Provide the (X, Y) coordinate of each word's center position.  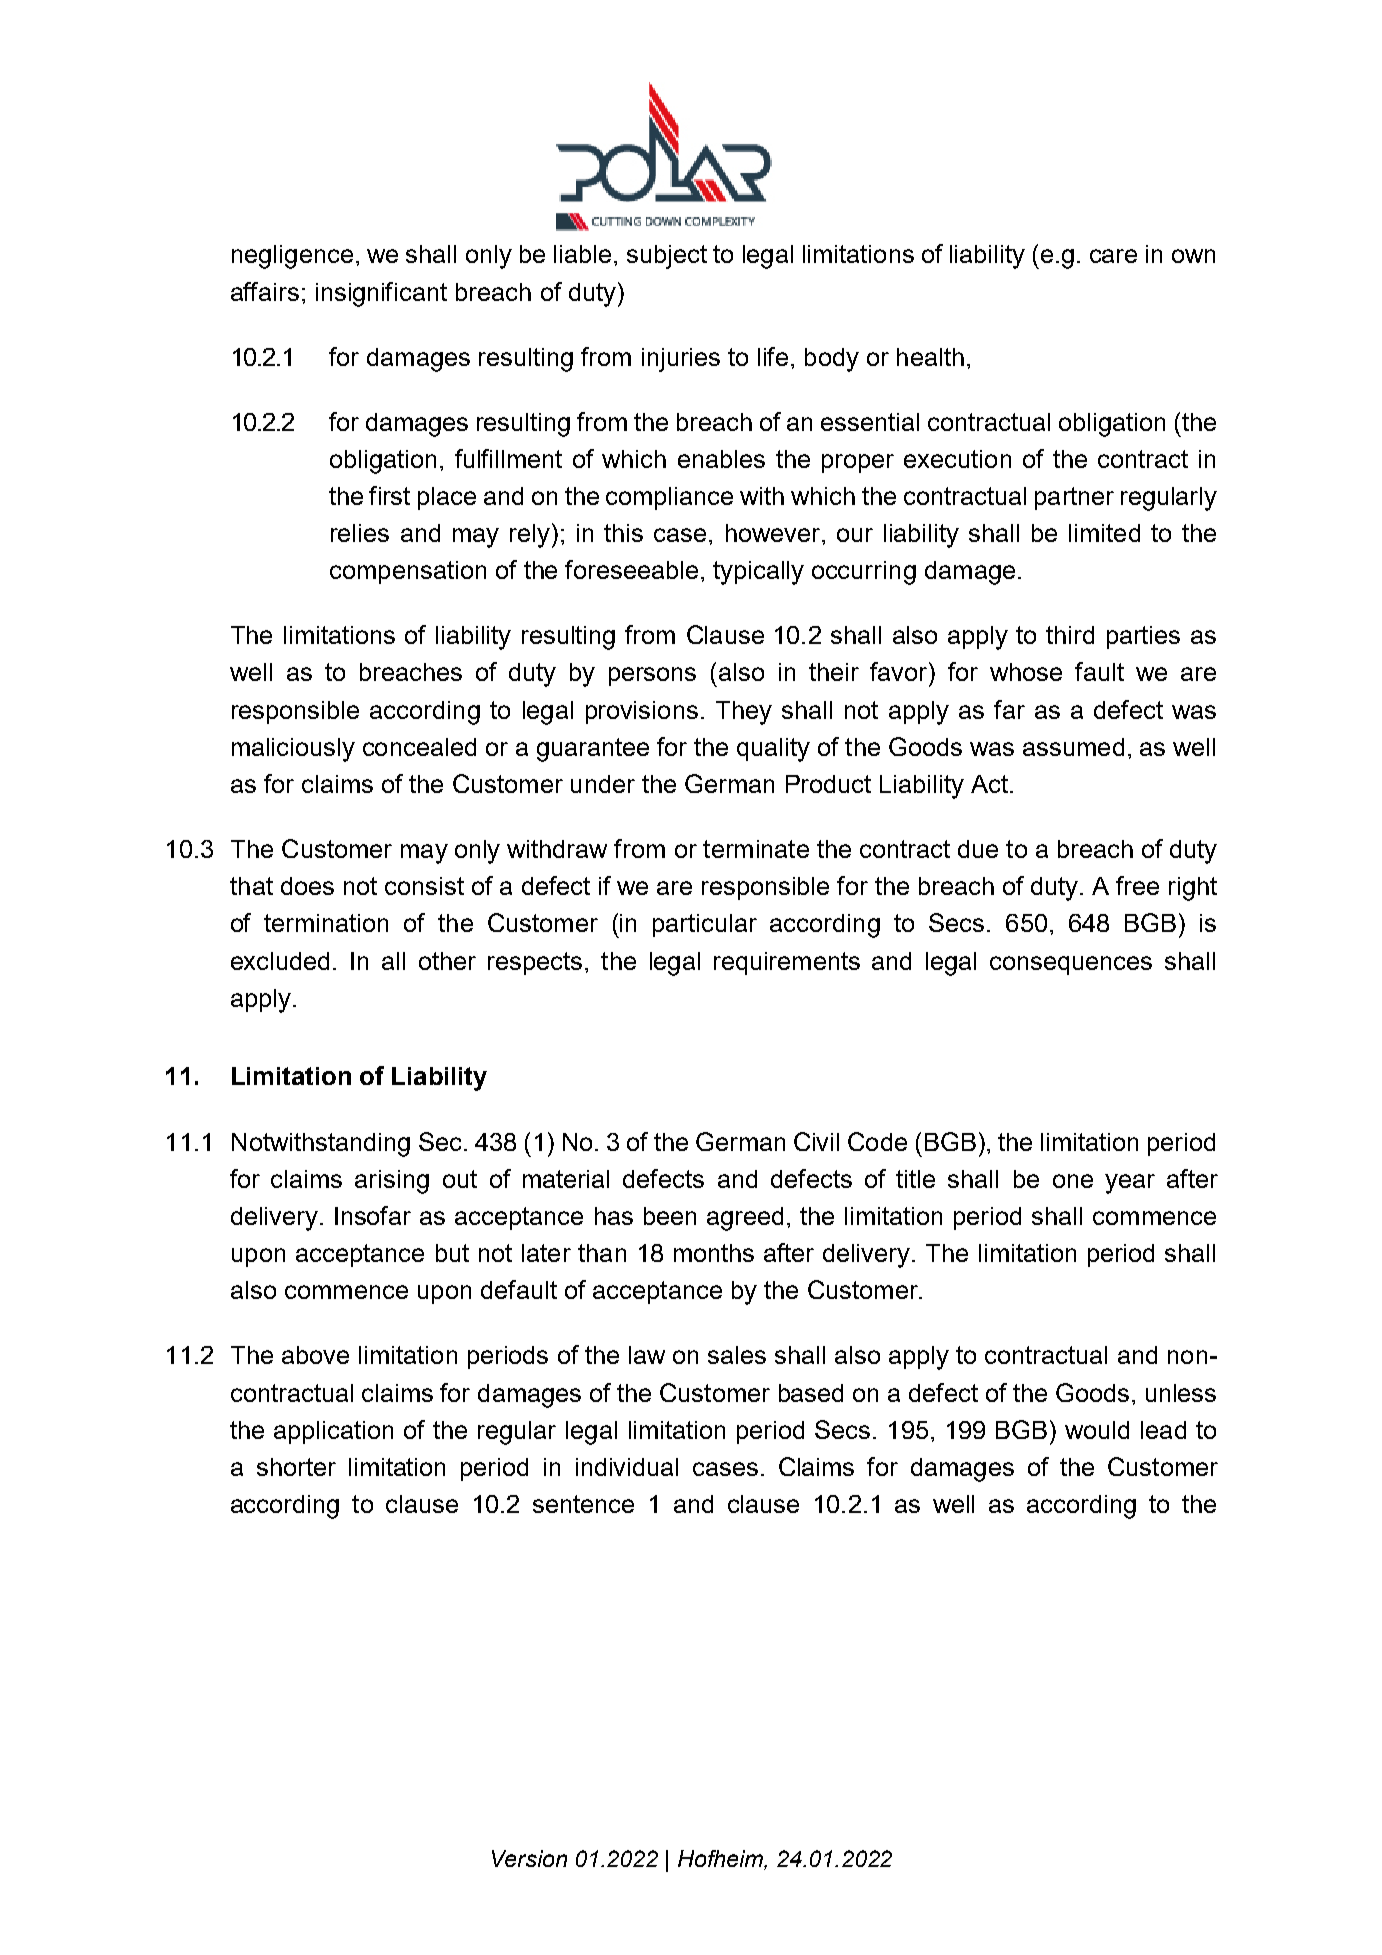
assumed (1073, 747)
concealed (419, 747)
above (315, 1355)
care (1113, 256)
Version (529, 1858)
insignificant (381, 294)
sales (737, 1355)
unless (1181, 1393)
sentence (583, 1504)
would (1097, 1430)
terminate (756, 849)
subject (667, 257)
